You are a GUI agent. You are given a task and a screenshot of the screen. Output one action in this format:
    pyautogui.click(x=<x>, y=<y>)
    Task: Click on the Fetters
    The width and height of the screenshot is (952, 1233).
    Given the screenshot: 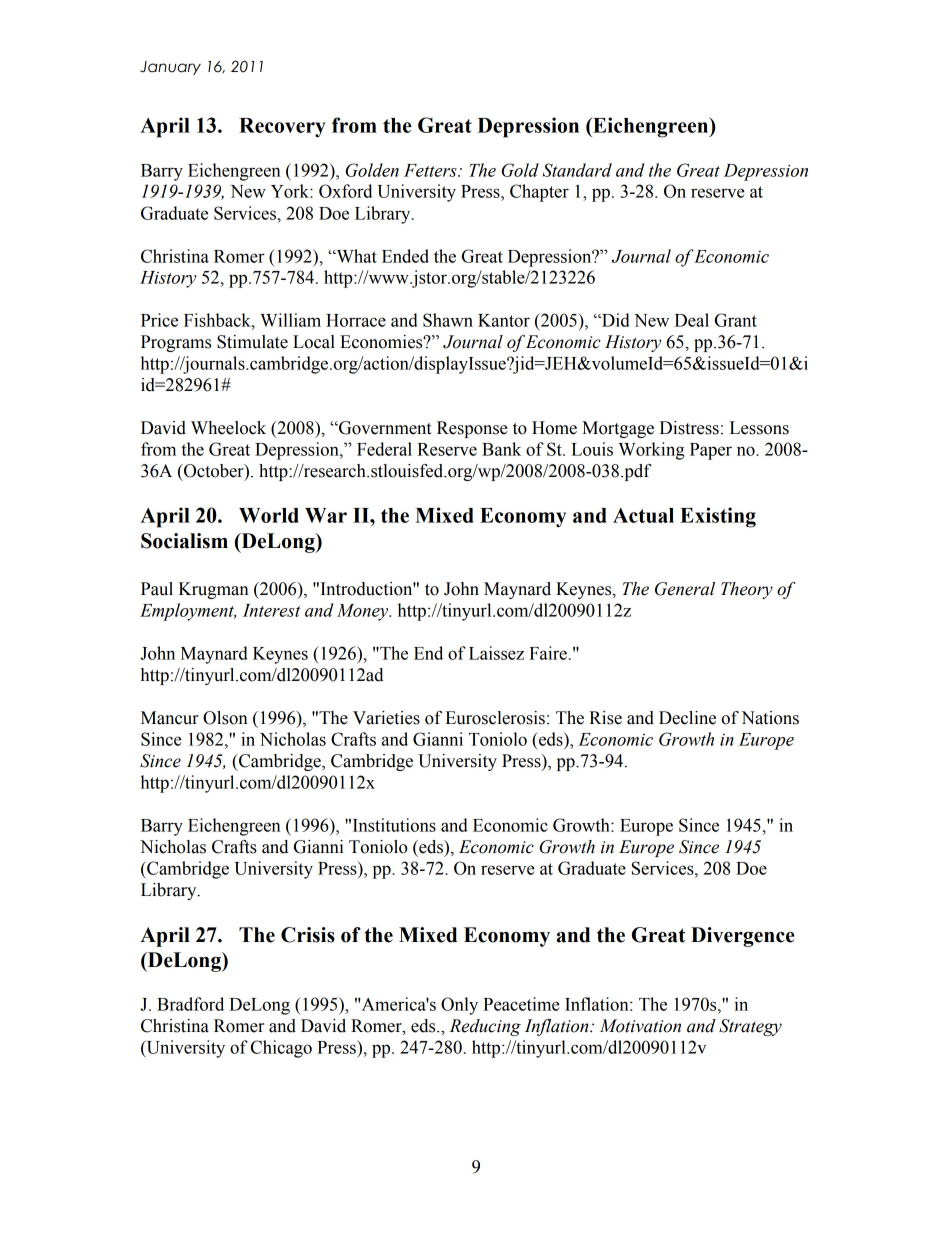 What is the action you would take?
    pyautogui.click(x=431, y=170)
